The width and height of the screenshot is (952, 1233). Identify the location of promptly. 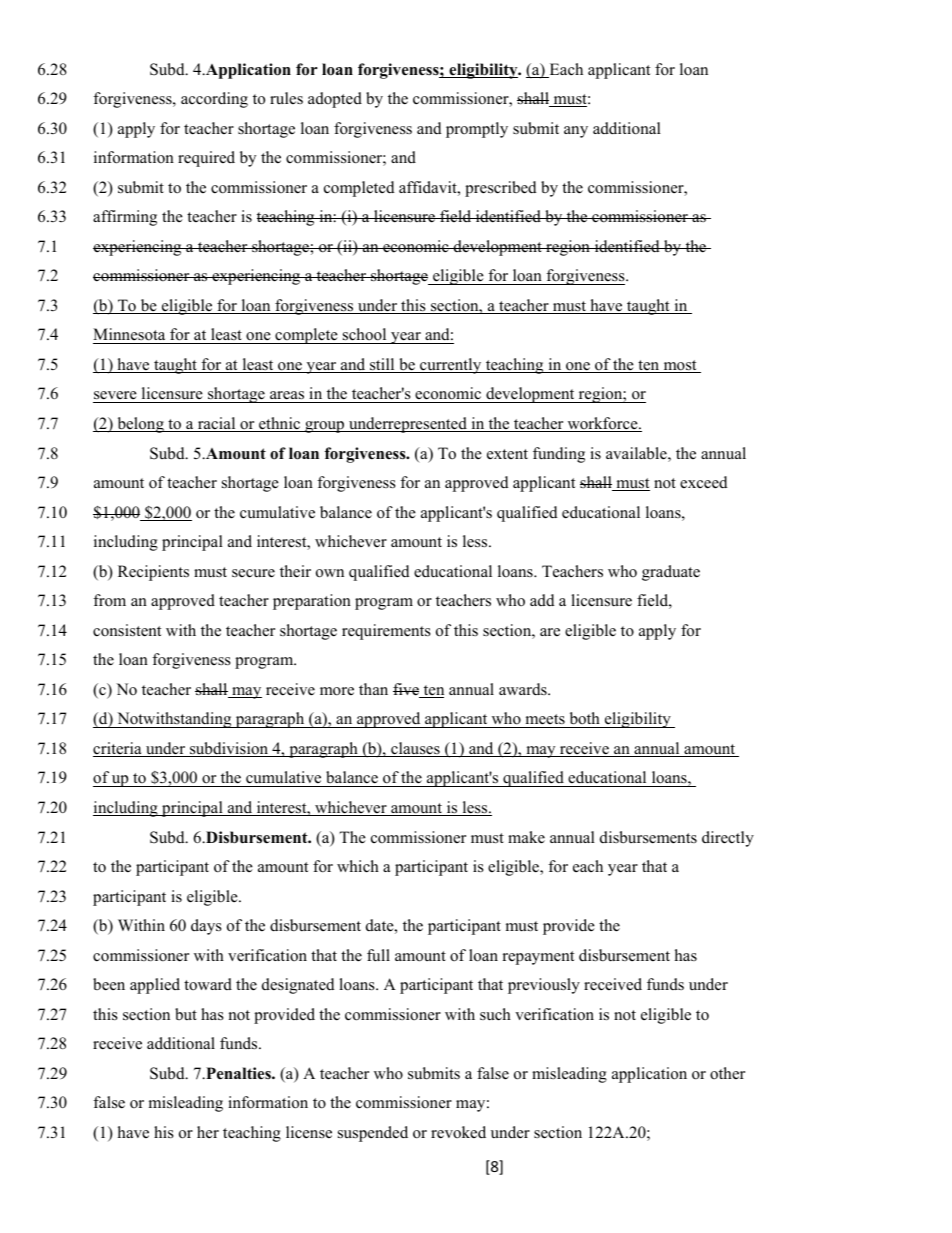
(477, 130).
